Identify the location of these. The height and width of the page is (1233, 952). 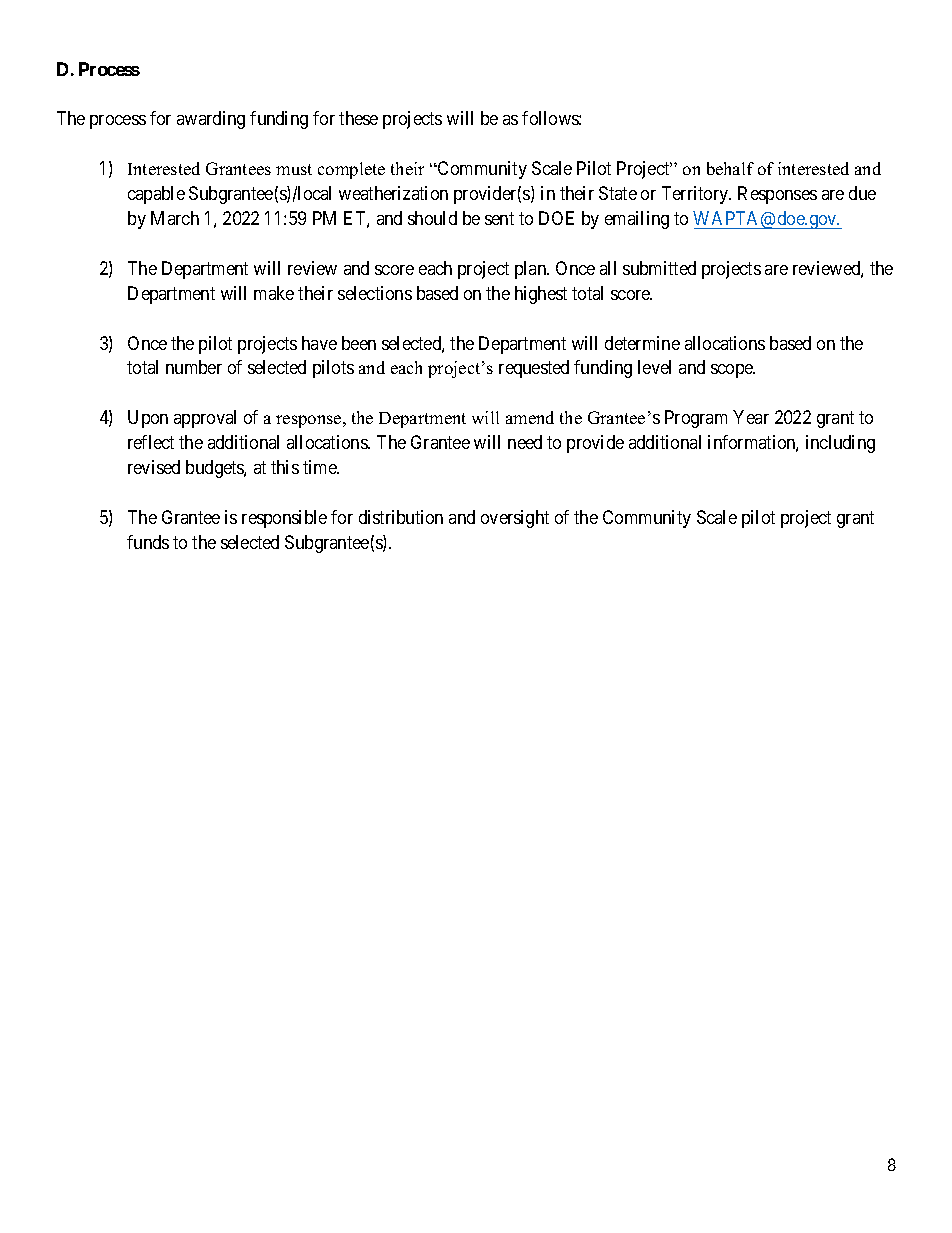
(358, 118).
